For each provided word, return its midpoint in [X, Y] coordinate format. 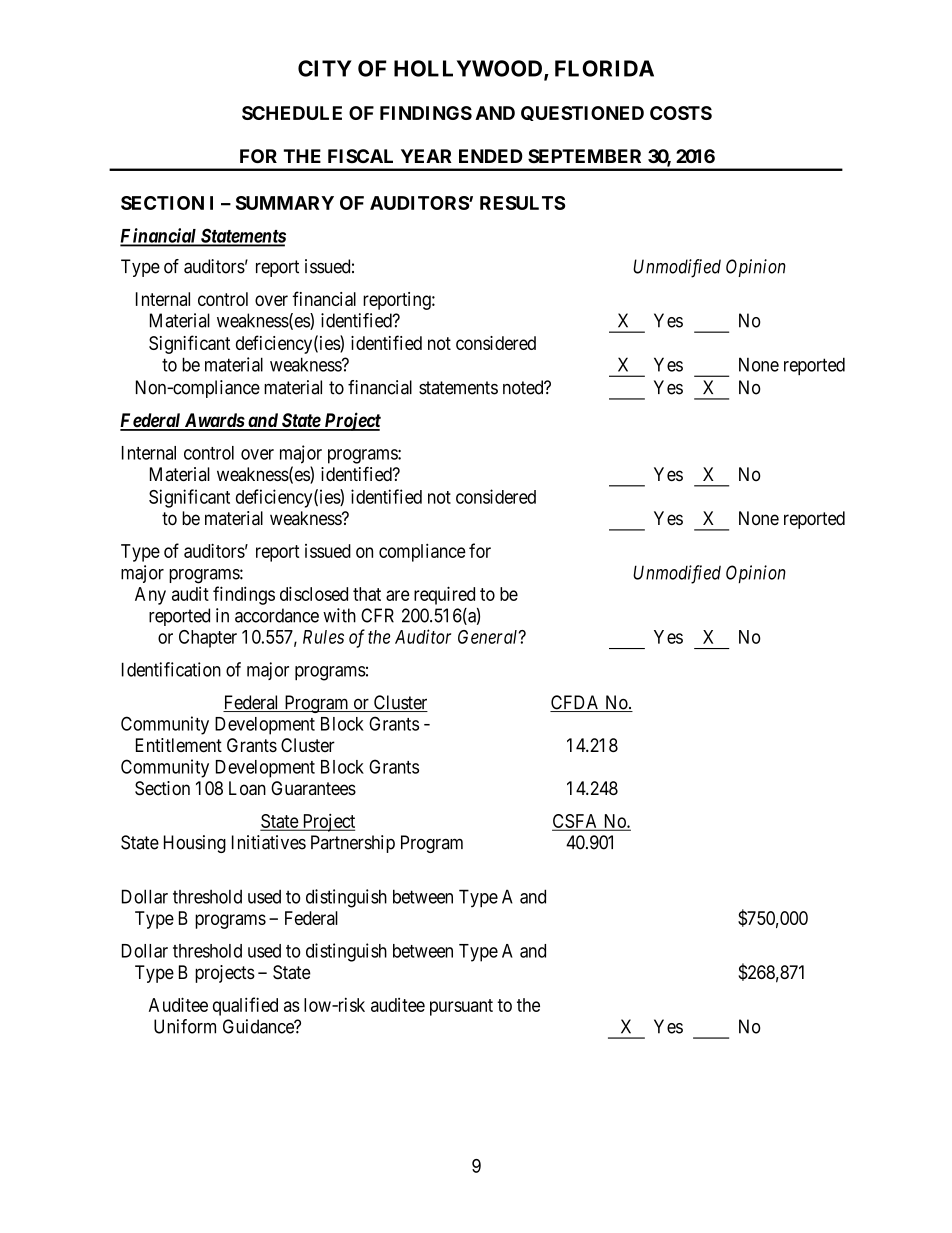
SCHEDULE [292, 113]
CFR [377, 615]
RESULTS [522, 203]
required [444, 595]
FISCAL [360, 156]
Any [150, 596]
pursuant [461, 1007]
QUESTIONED [582, 113]
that [367, 594]
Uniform [185, 1026]
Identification [171, 669]
